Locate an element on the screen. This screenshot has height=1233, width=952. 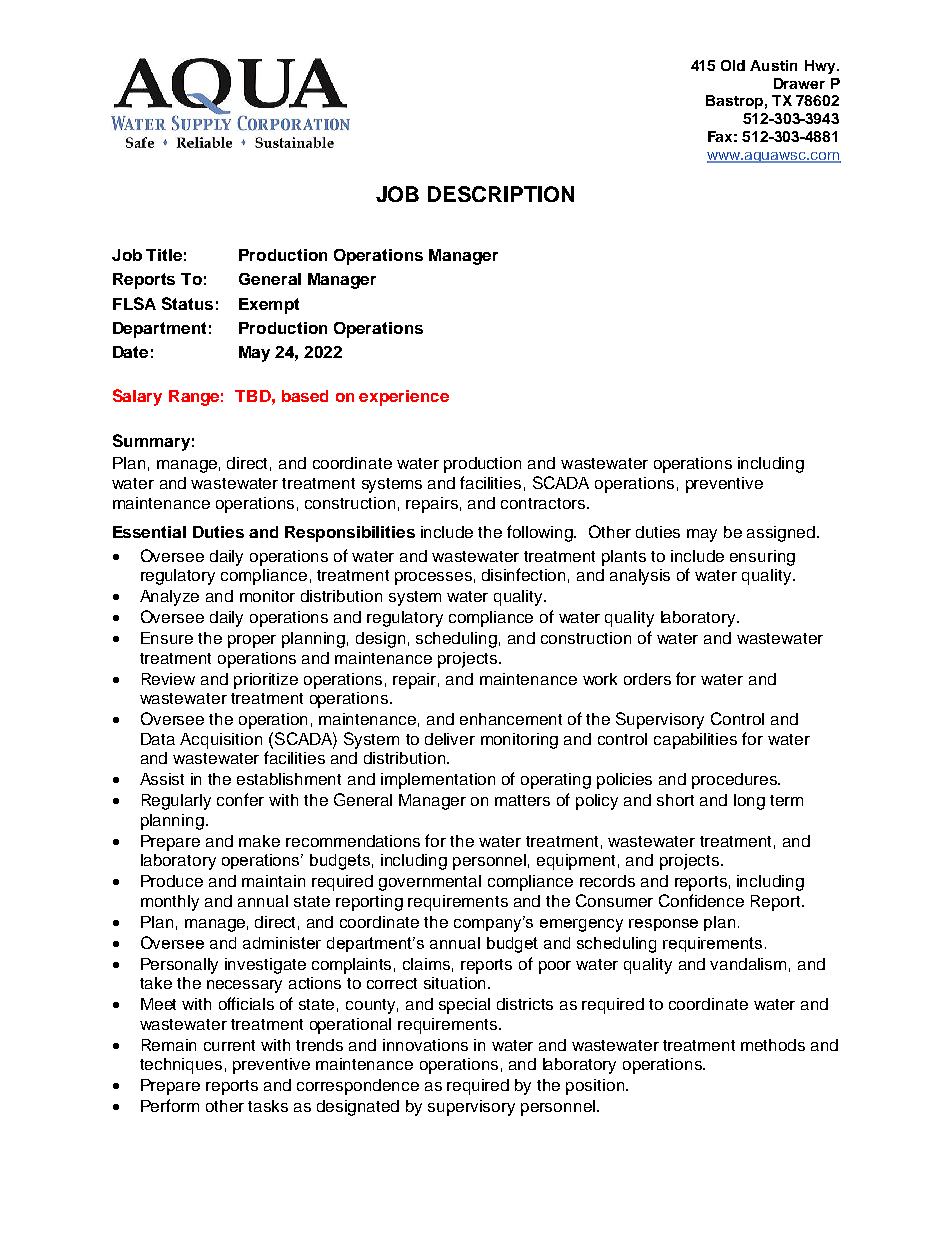
ensuring is located at coordinates (762, 558).
